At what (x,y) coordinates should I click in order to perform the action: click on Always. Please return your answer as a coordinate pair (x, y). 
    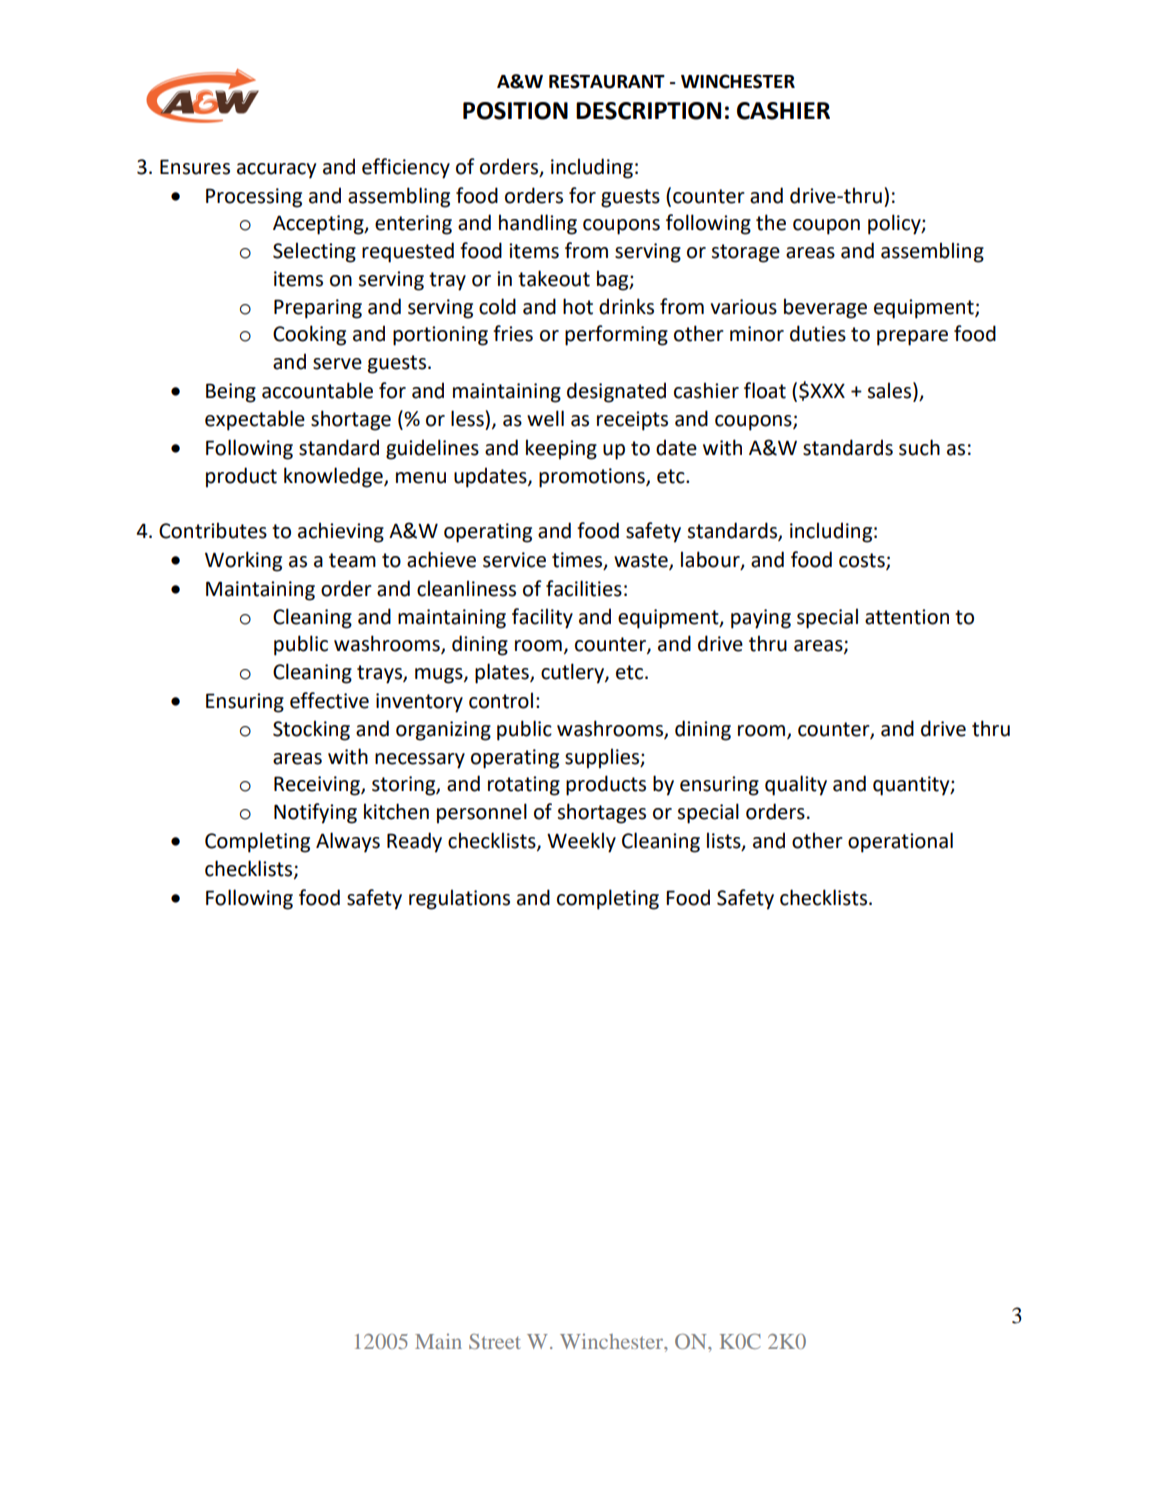
    Looking at the image, I should click on (348, 842).
